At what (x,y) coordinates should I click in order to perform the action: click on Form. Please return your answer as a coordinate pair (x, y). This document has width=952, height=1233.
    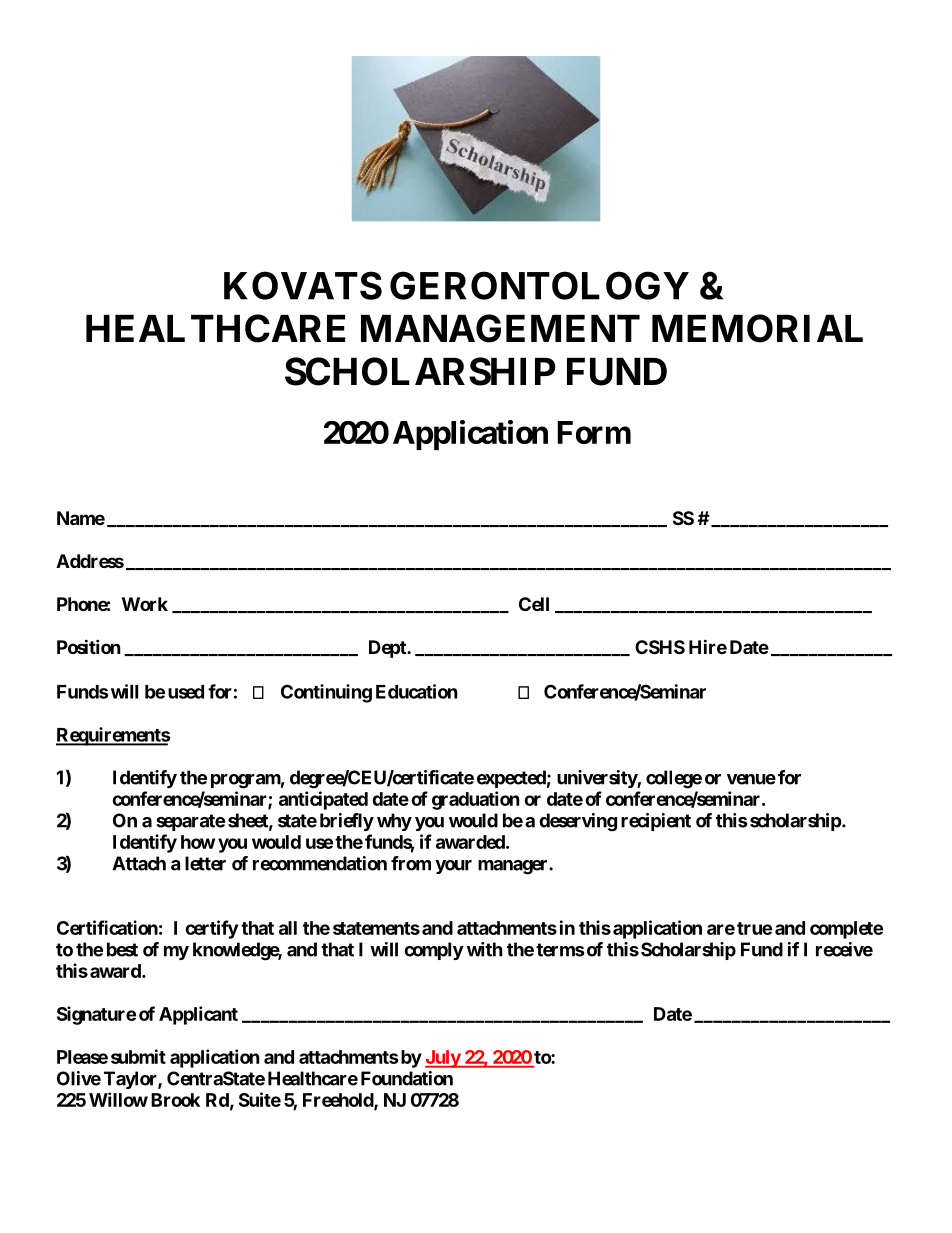
    Looking at the image, I should click on (594, 432).
